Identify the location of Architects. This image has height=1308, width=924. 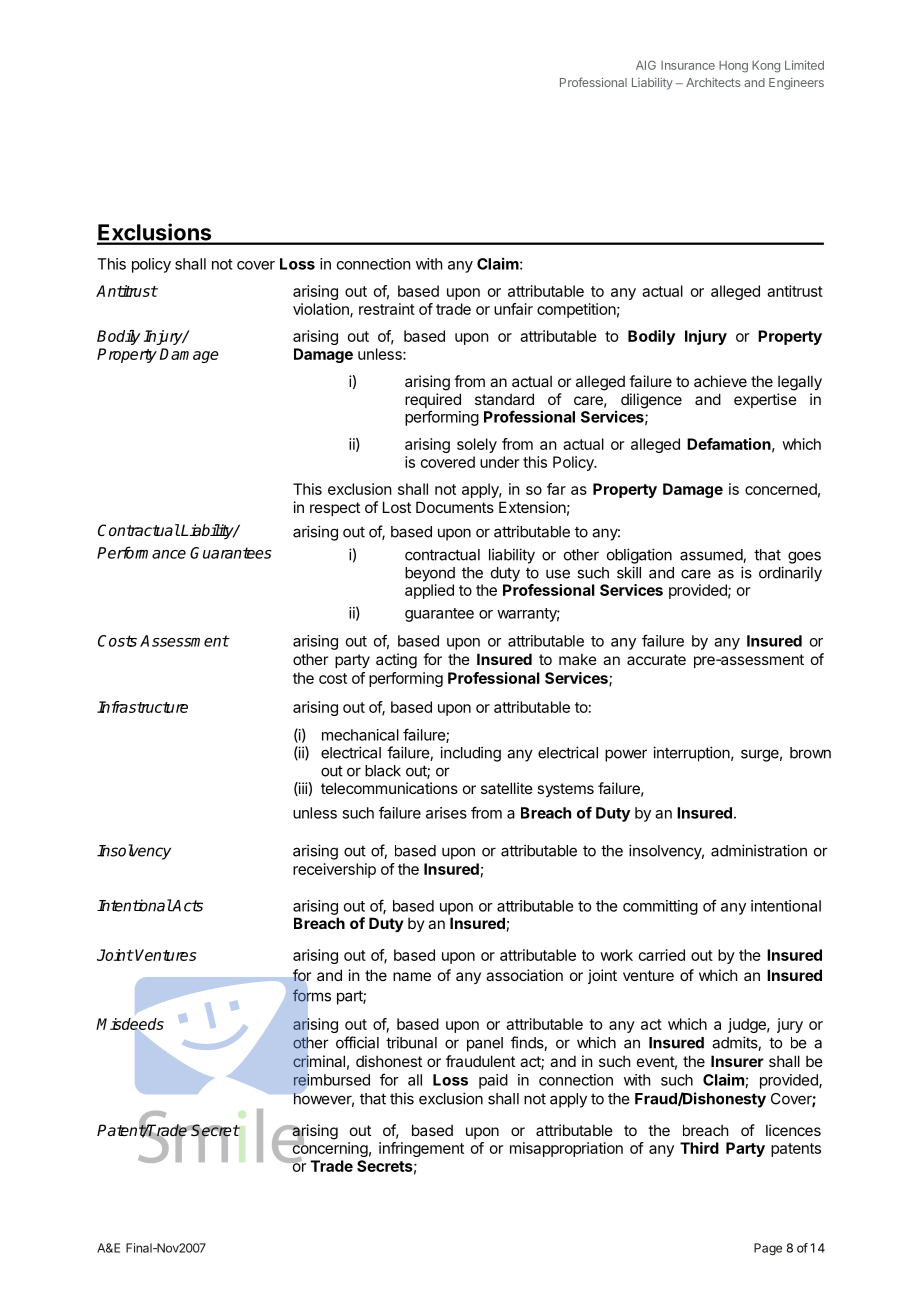
(713, 82).
